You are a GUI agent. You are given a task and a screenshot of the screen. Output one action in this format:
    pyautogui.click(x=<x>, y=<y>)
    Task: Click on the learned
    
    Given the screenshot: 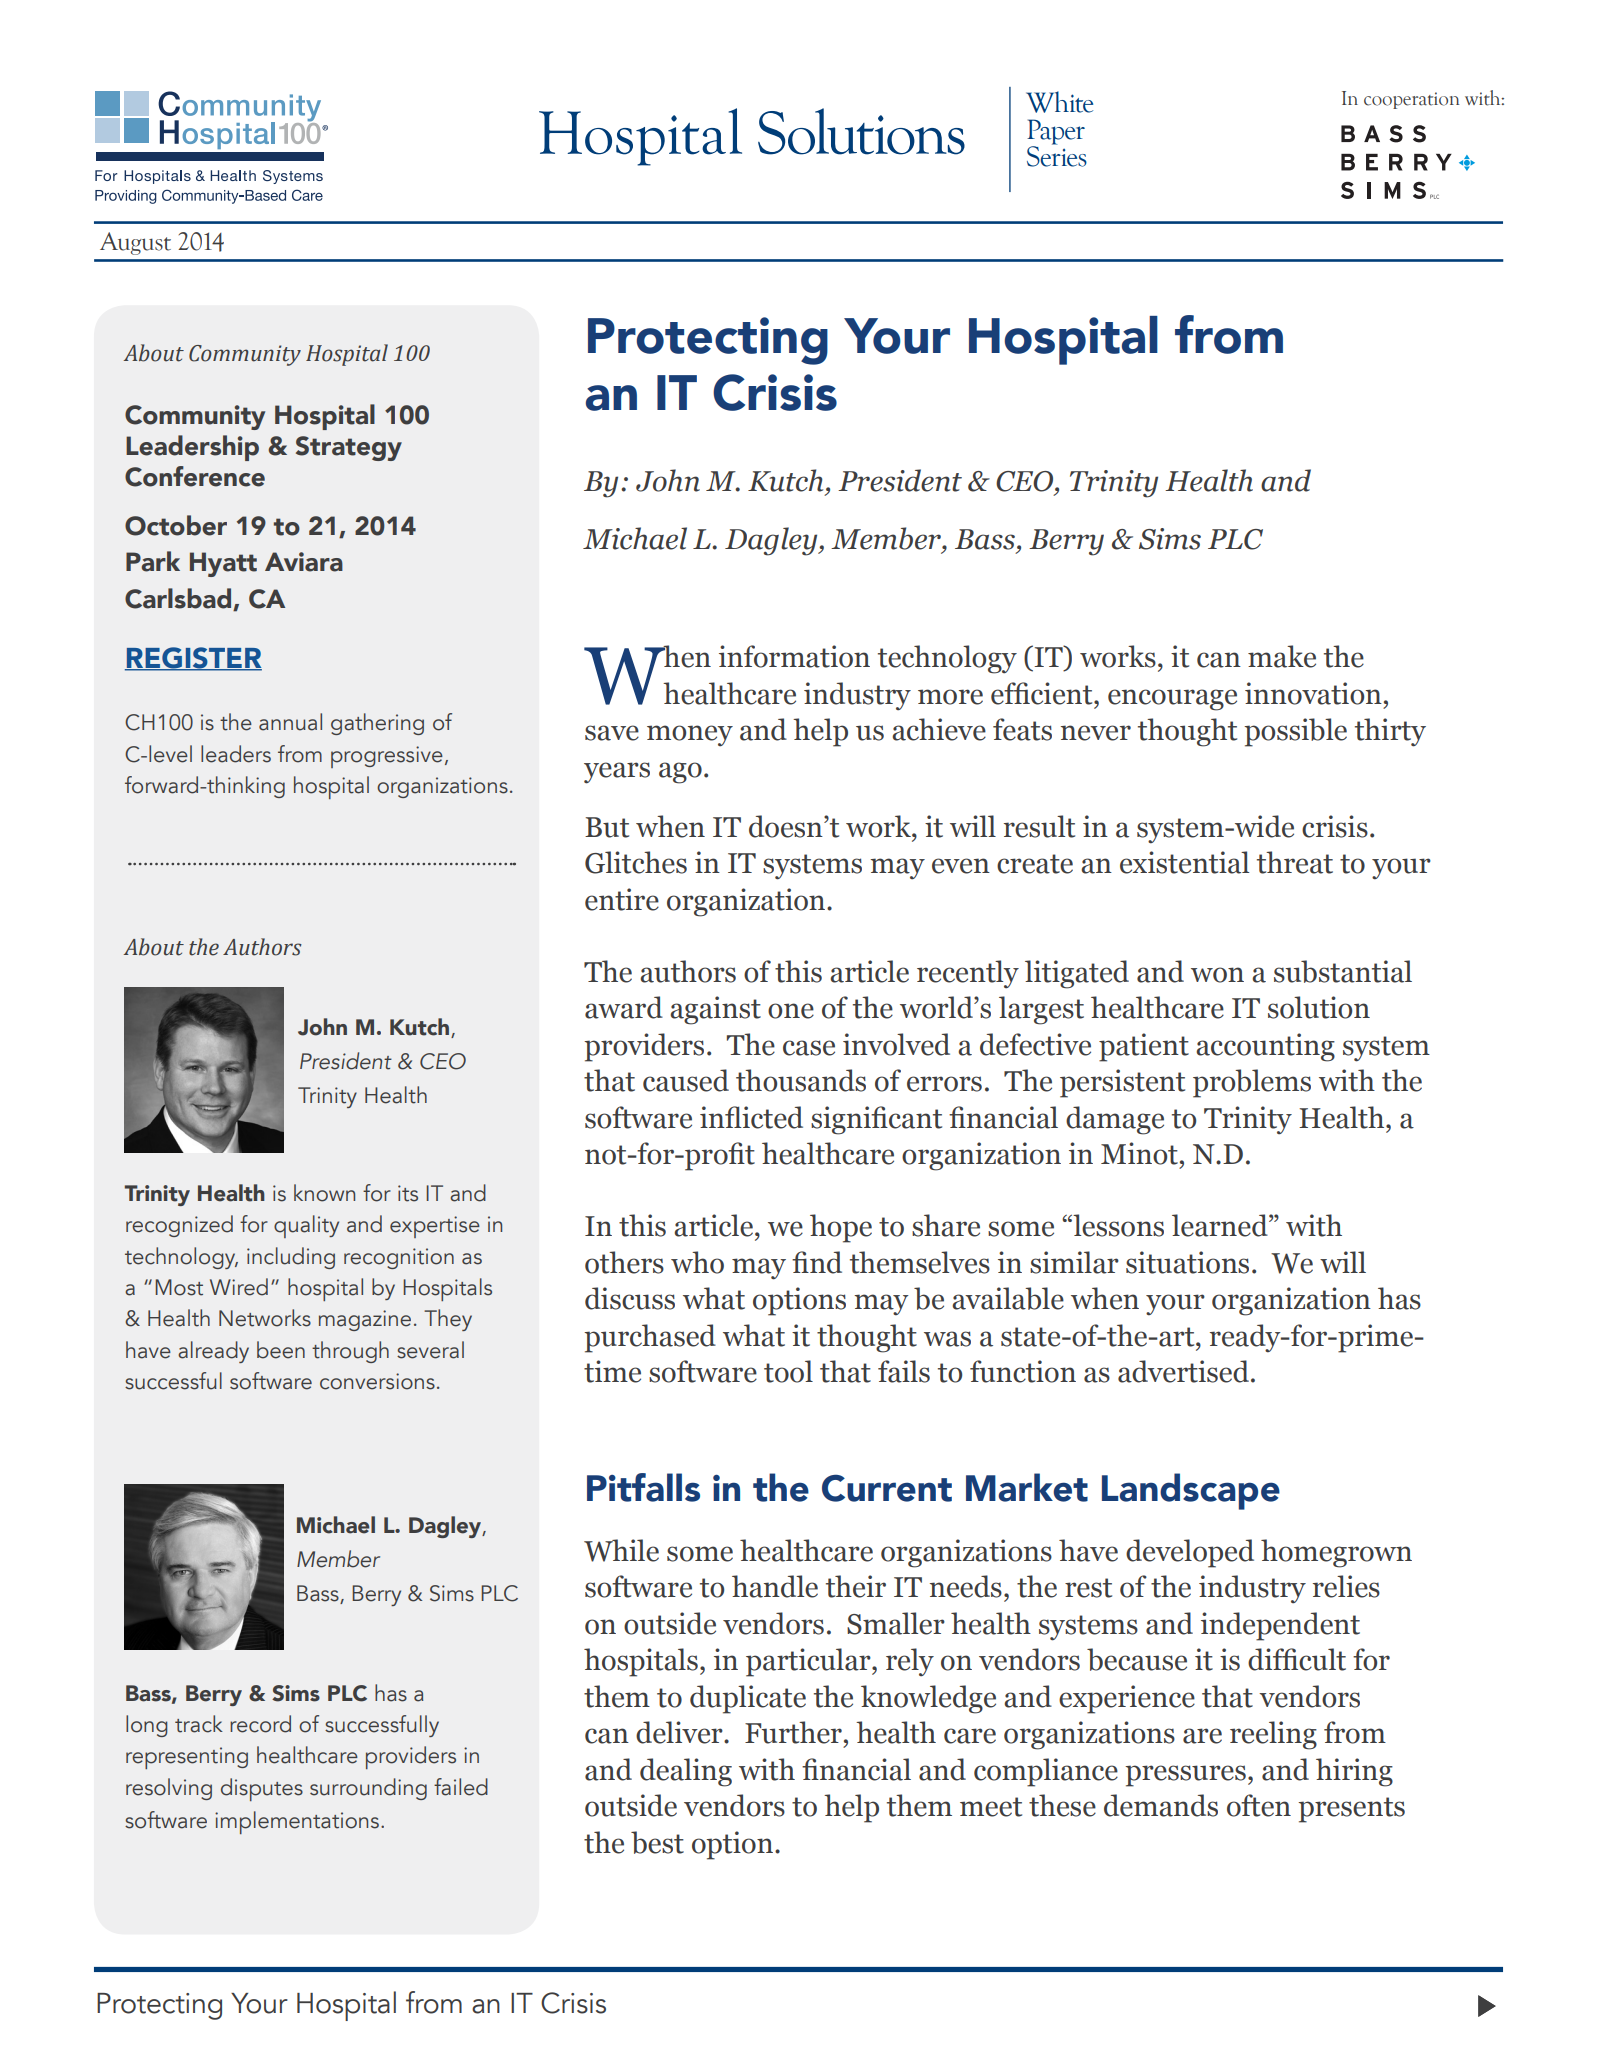 What is the action you would take?
    pyautogui.click(x=1221, y=1225)
